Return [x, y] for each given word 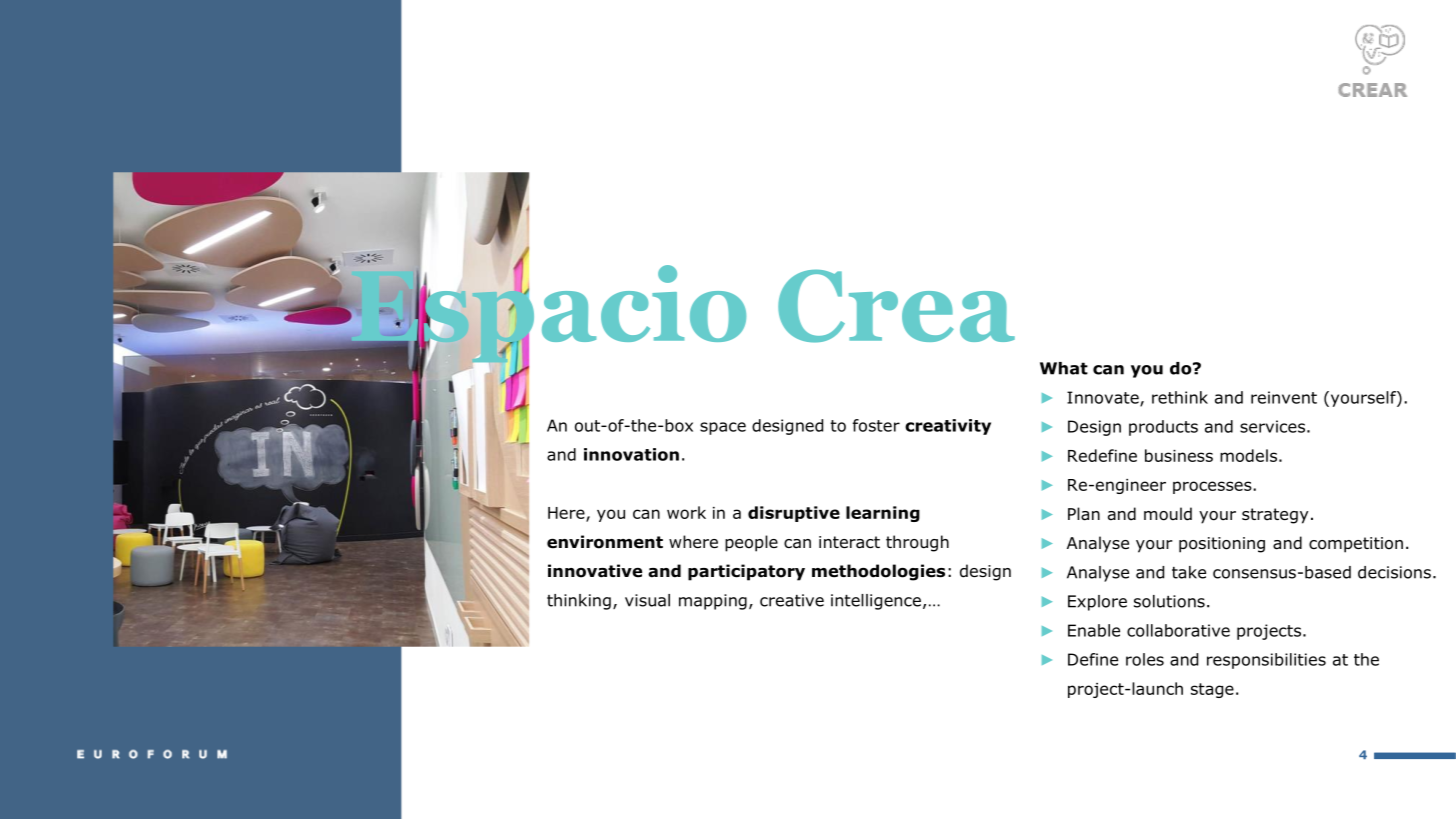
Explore [1097, 603]
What [1064, 368]
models [1248, 455]
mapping [713, 602]
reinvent [1284, 397]
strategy [1275, 516]
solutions [1169, 601]
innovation [631, 454]
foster [876, 425]
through [917, 543]
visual [647, 600]
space [723, 428]
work [686, 512]
